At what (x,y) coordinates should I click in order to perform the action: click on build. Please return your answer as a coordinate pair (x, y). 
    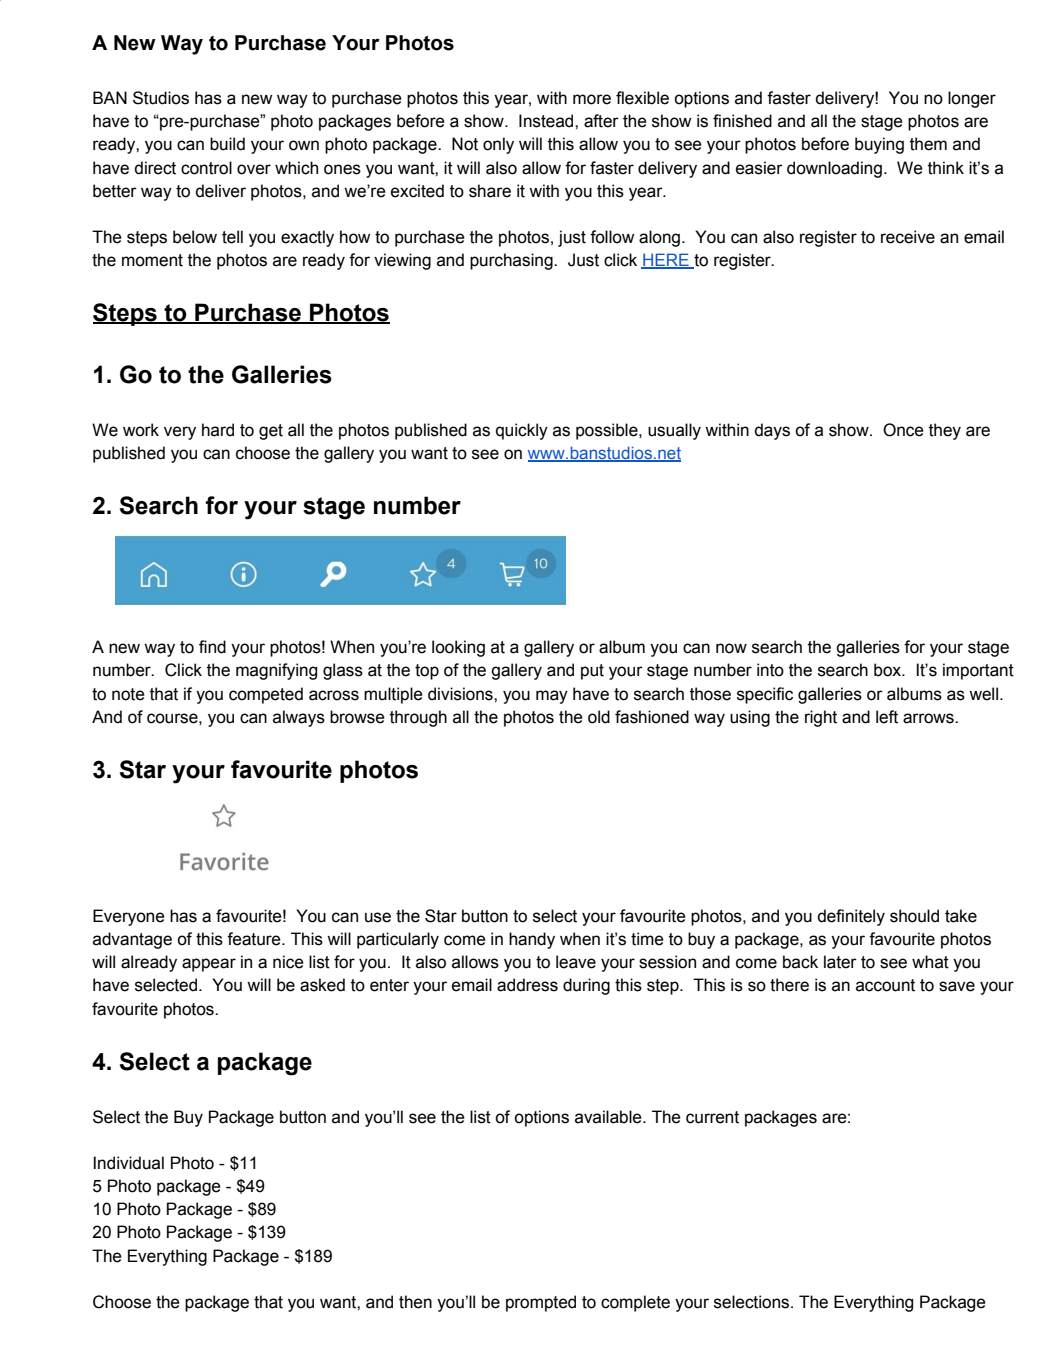
    Looking at the image, I should click on (227, 144).
